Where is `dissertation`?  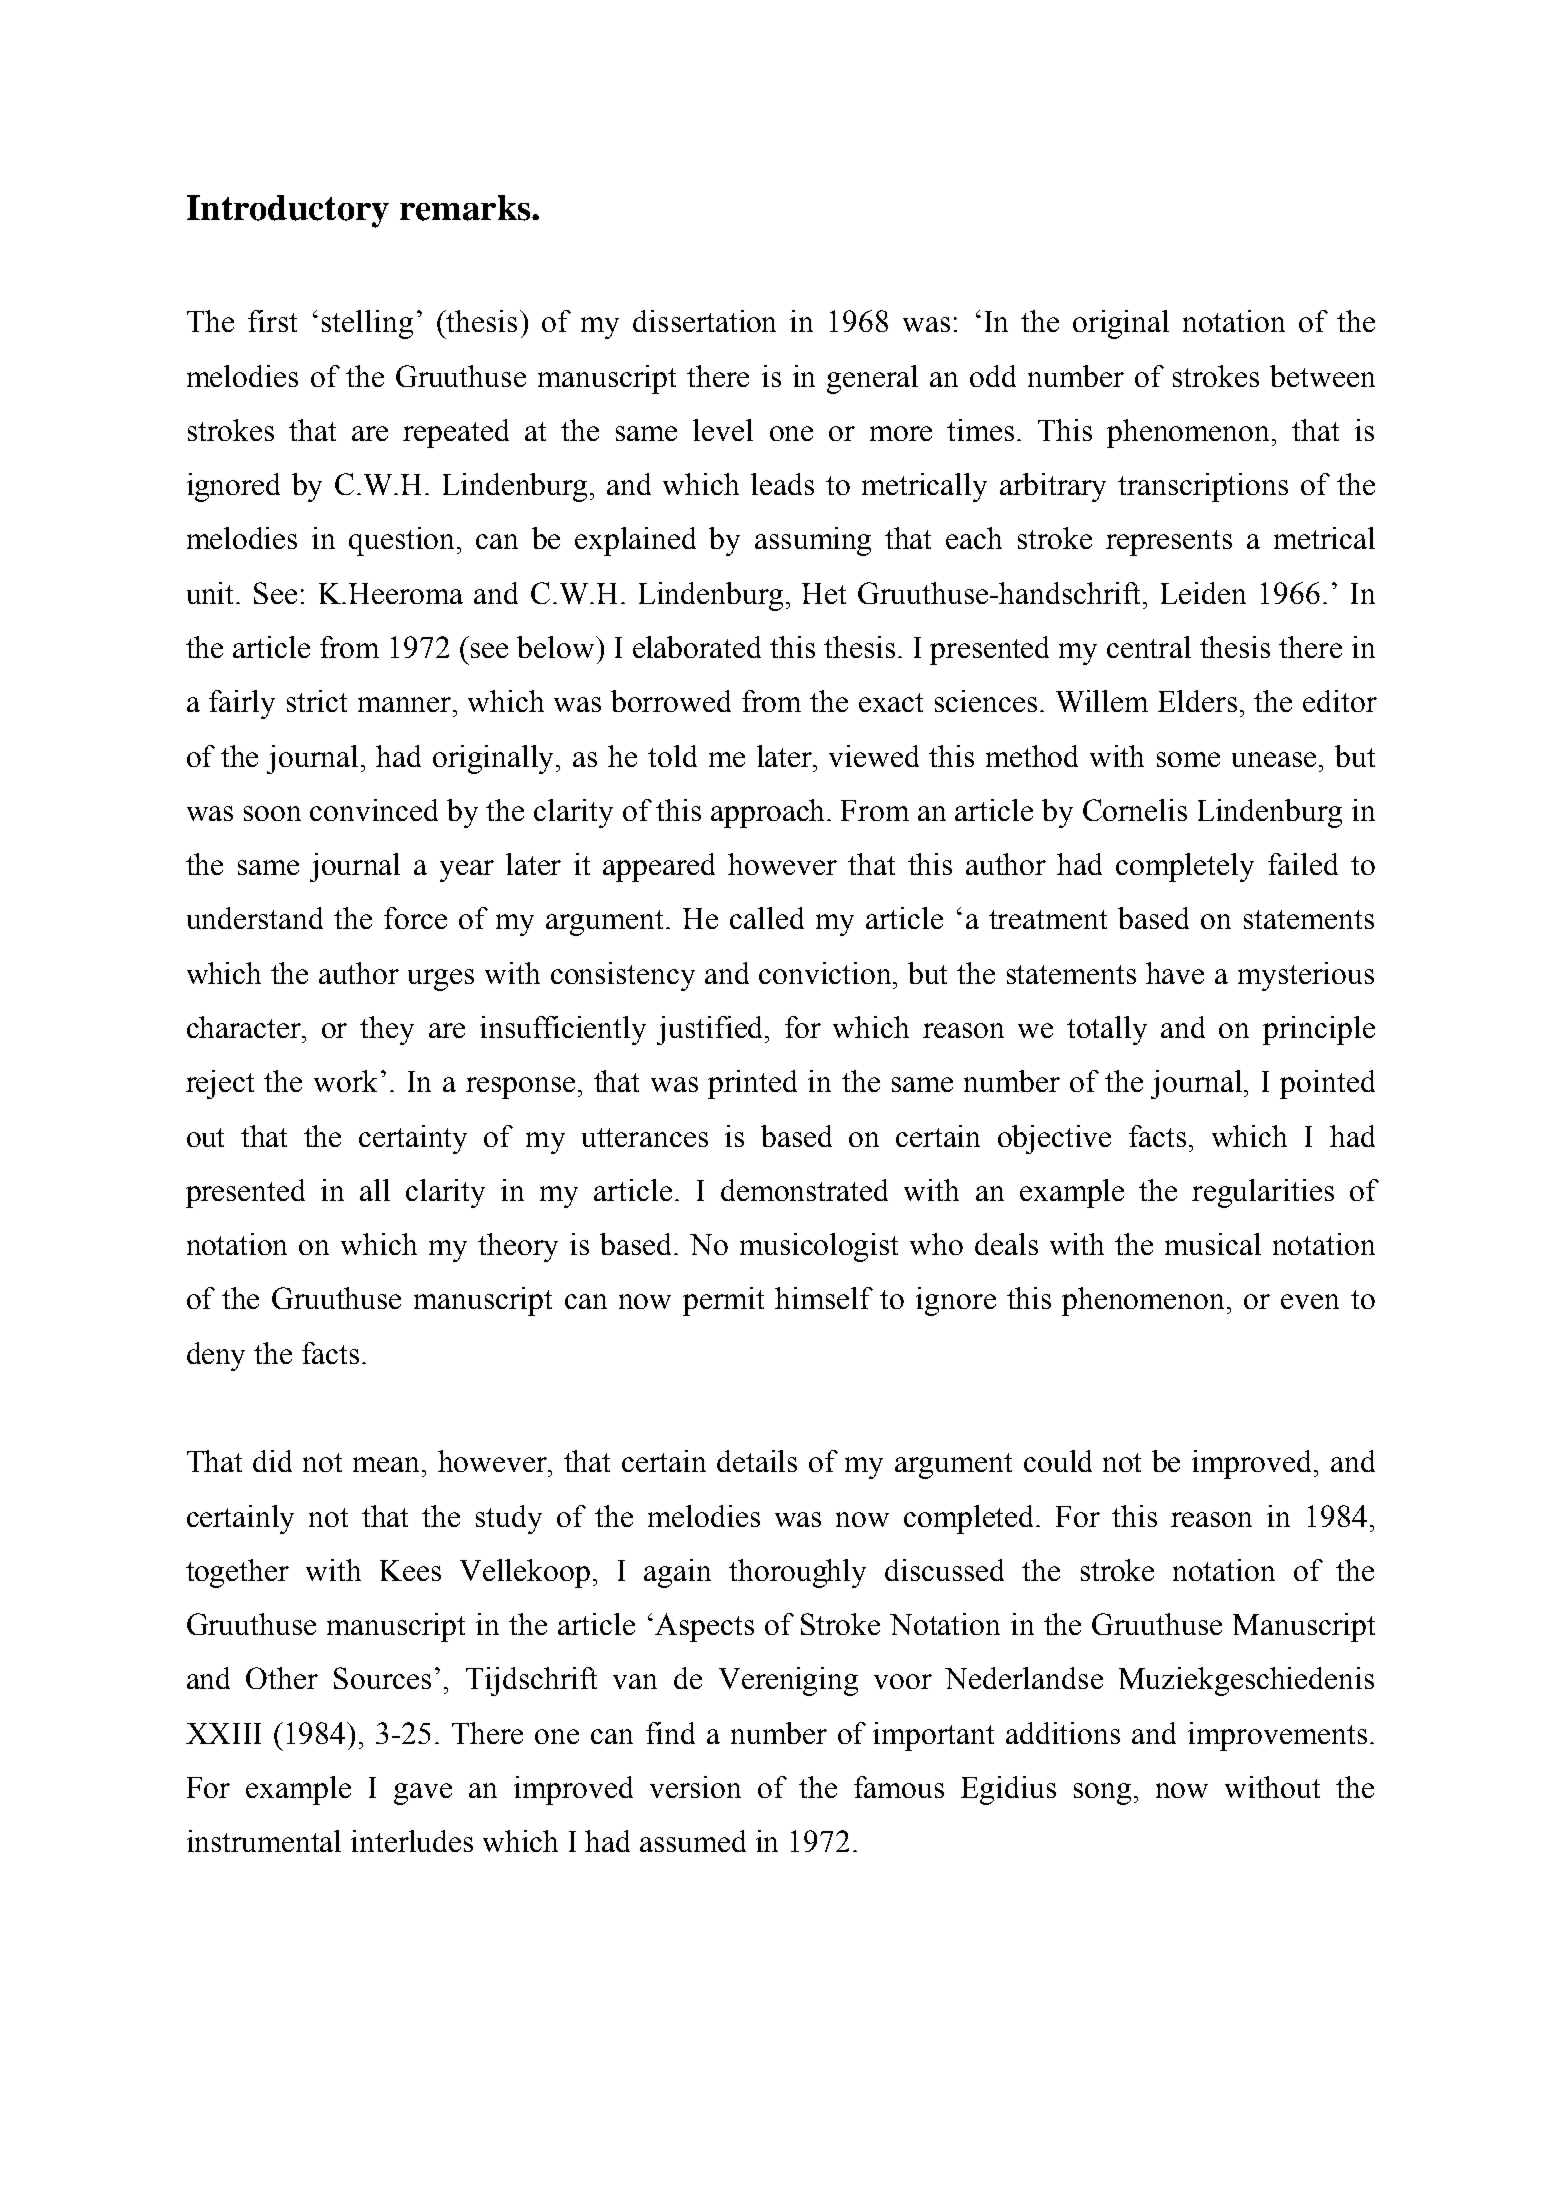 dissertation is located at coordinates (704, 321).
